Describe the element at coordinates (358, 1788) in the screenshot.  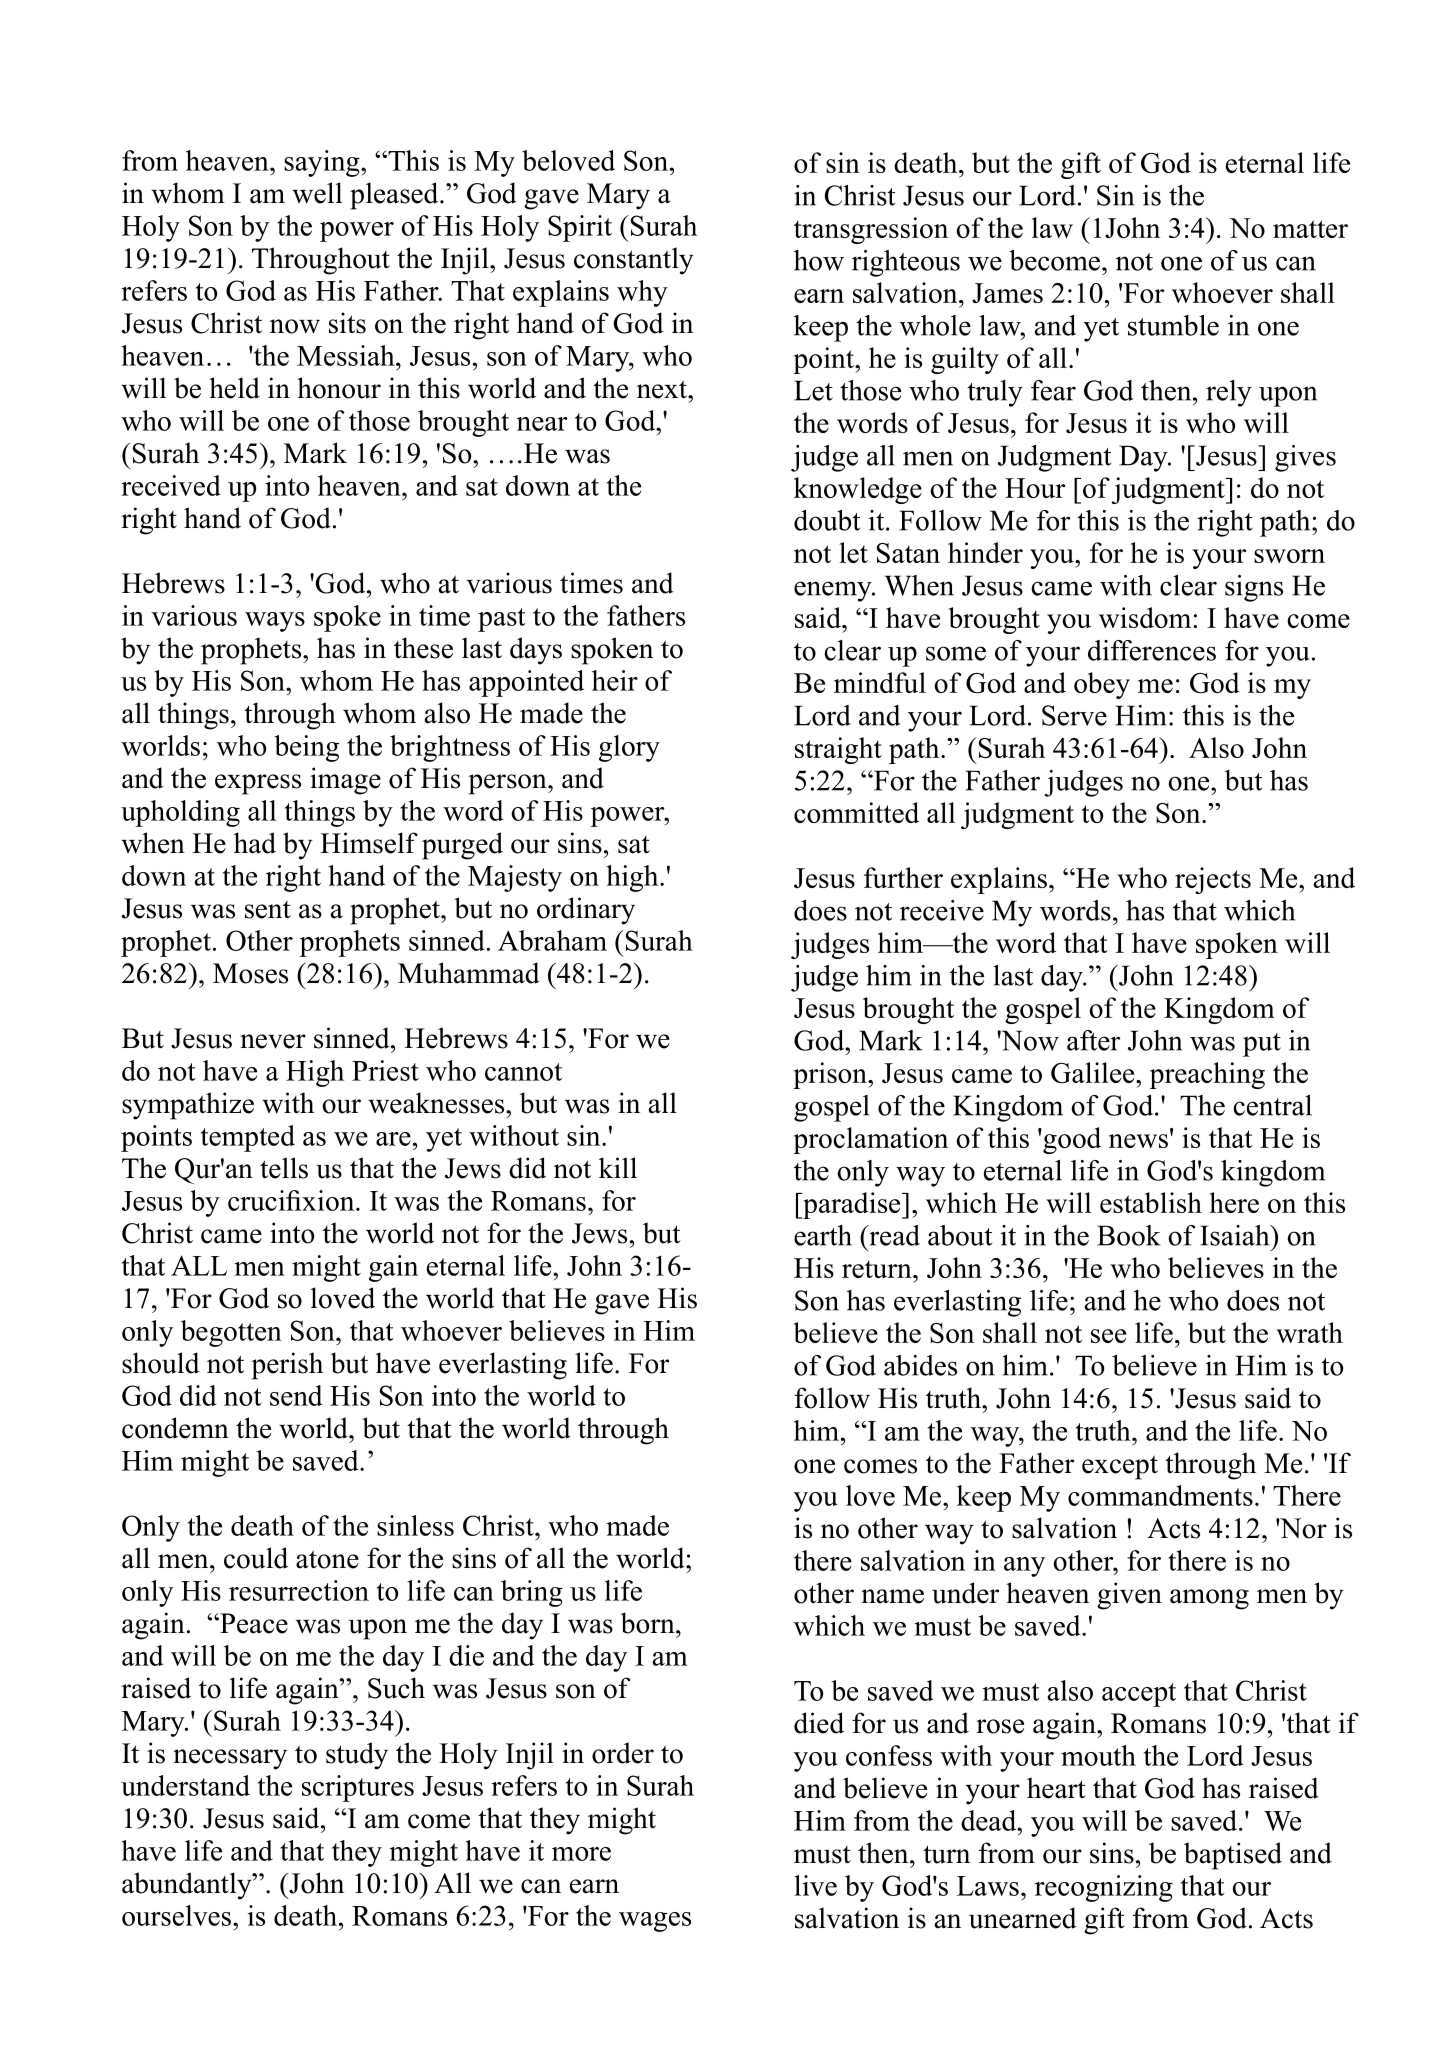
I see `scriptures` at that location.
